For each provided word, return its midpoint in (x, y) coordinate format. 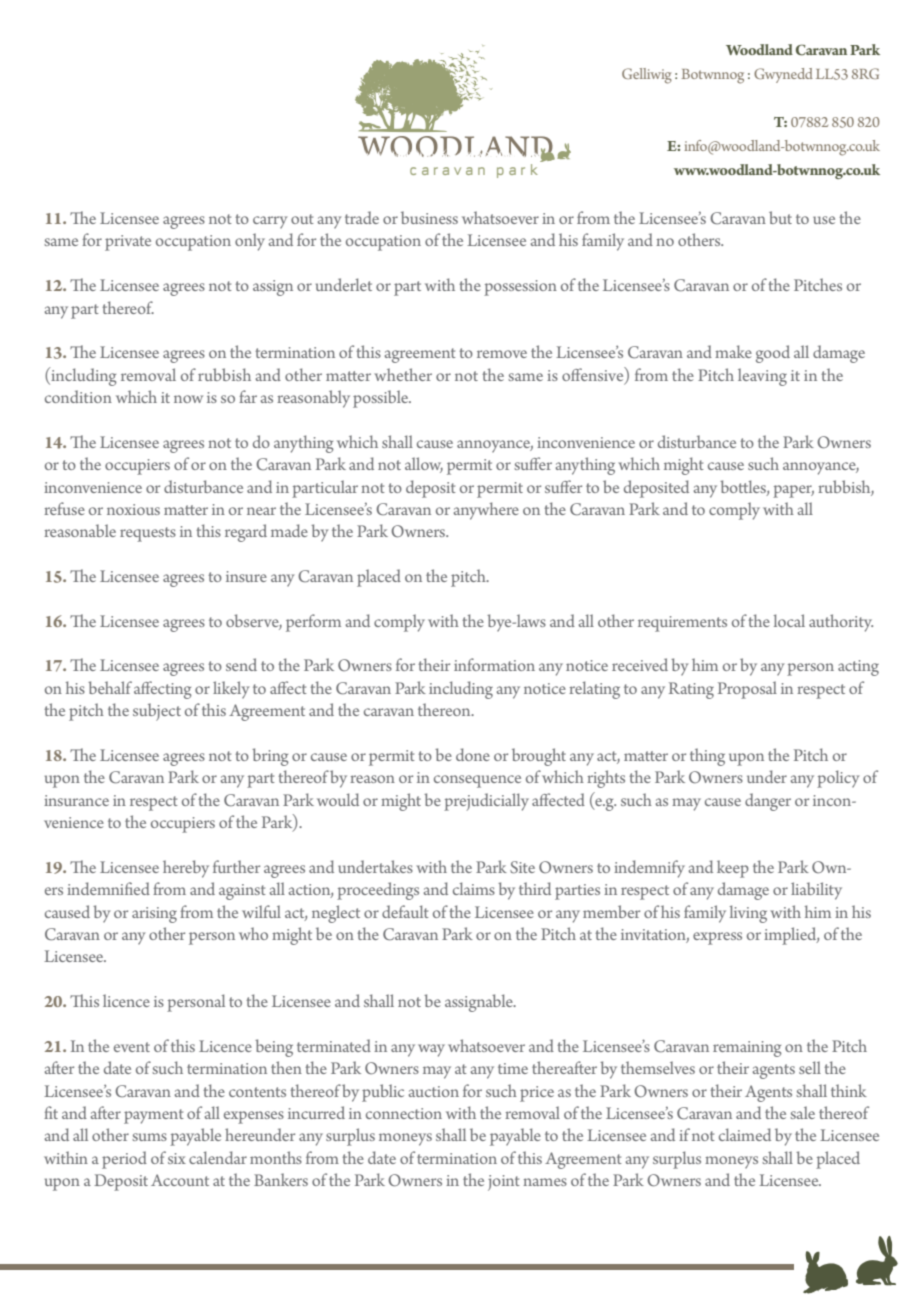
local (789, 620)
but (780, 217)
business (429, 217)
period (124, 1160)
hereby (186, 869)
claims (474, 888)
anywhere (486, 511)
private (128, 243)
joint (504, 1183)
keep (733, 869)
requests (148, 534)
